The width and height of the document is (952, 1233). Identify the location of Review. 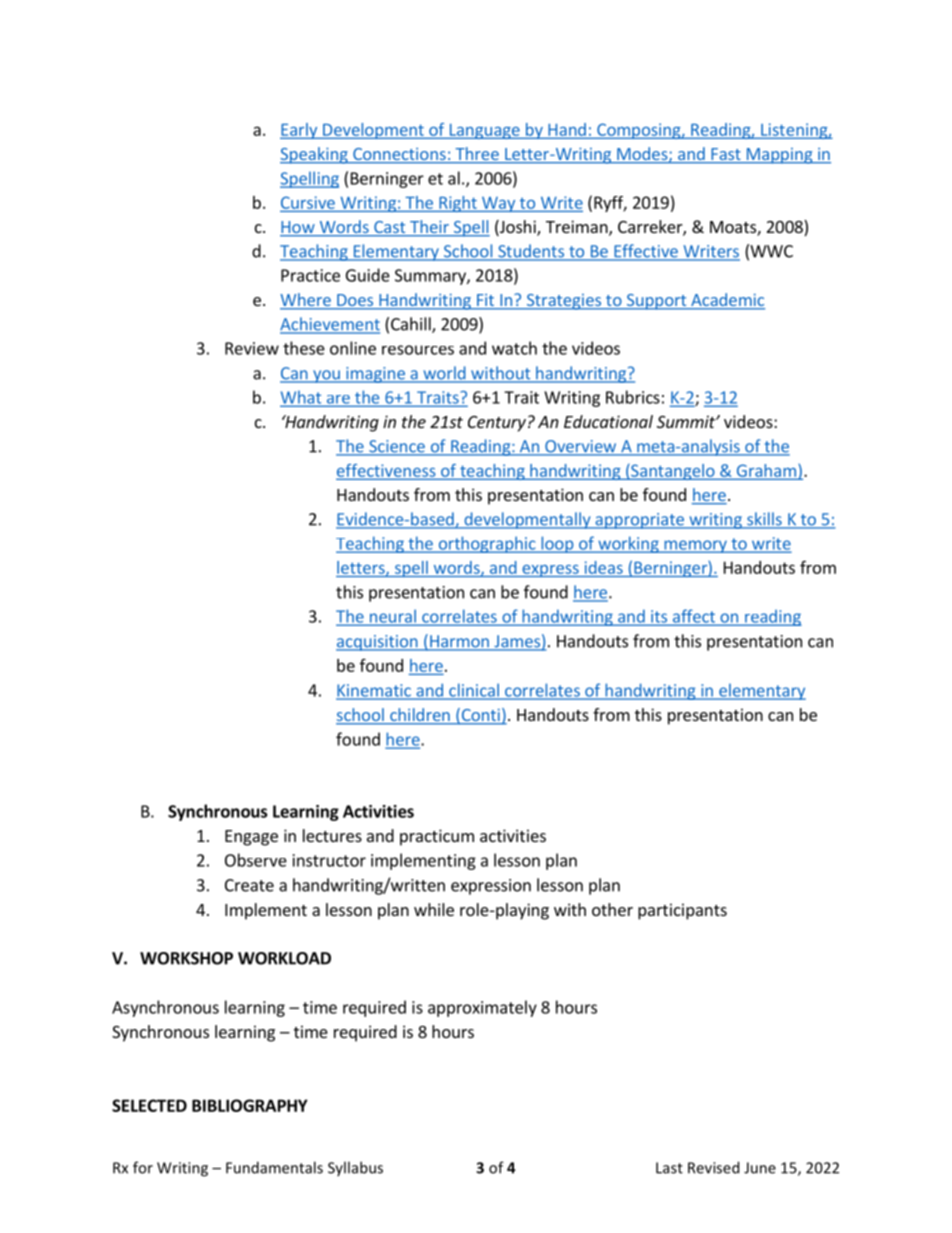
(252, 348).
